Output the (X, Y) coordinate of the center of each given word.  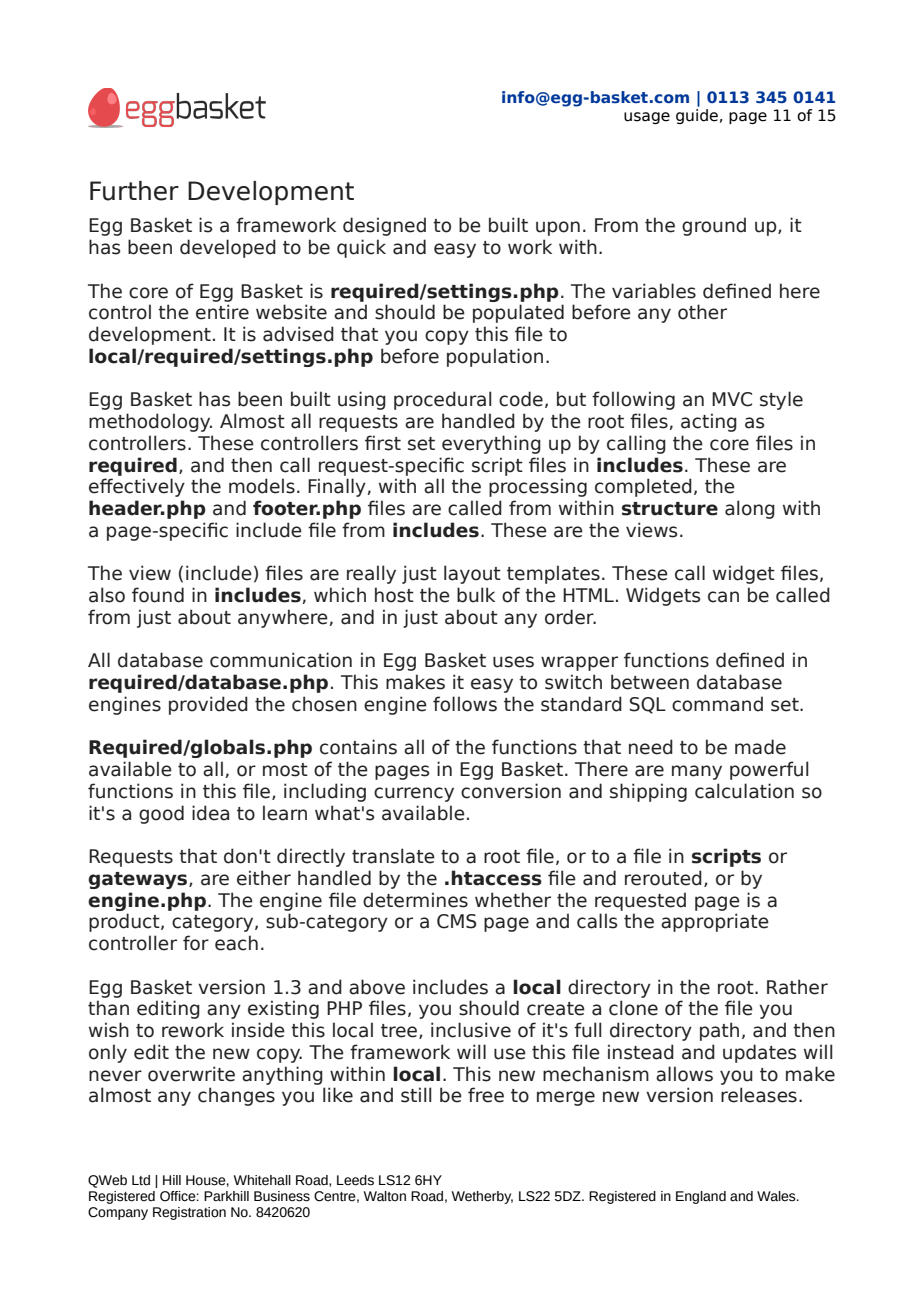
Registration (189, 1213)
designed (384, 226)
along (750, 509)
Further (134, 191)
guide (697, 115)
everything (491, 444)
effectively (137, 487)
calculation (744, 791)
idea (210, 813)
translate (393, 856)
